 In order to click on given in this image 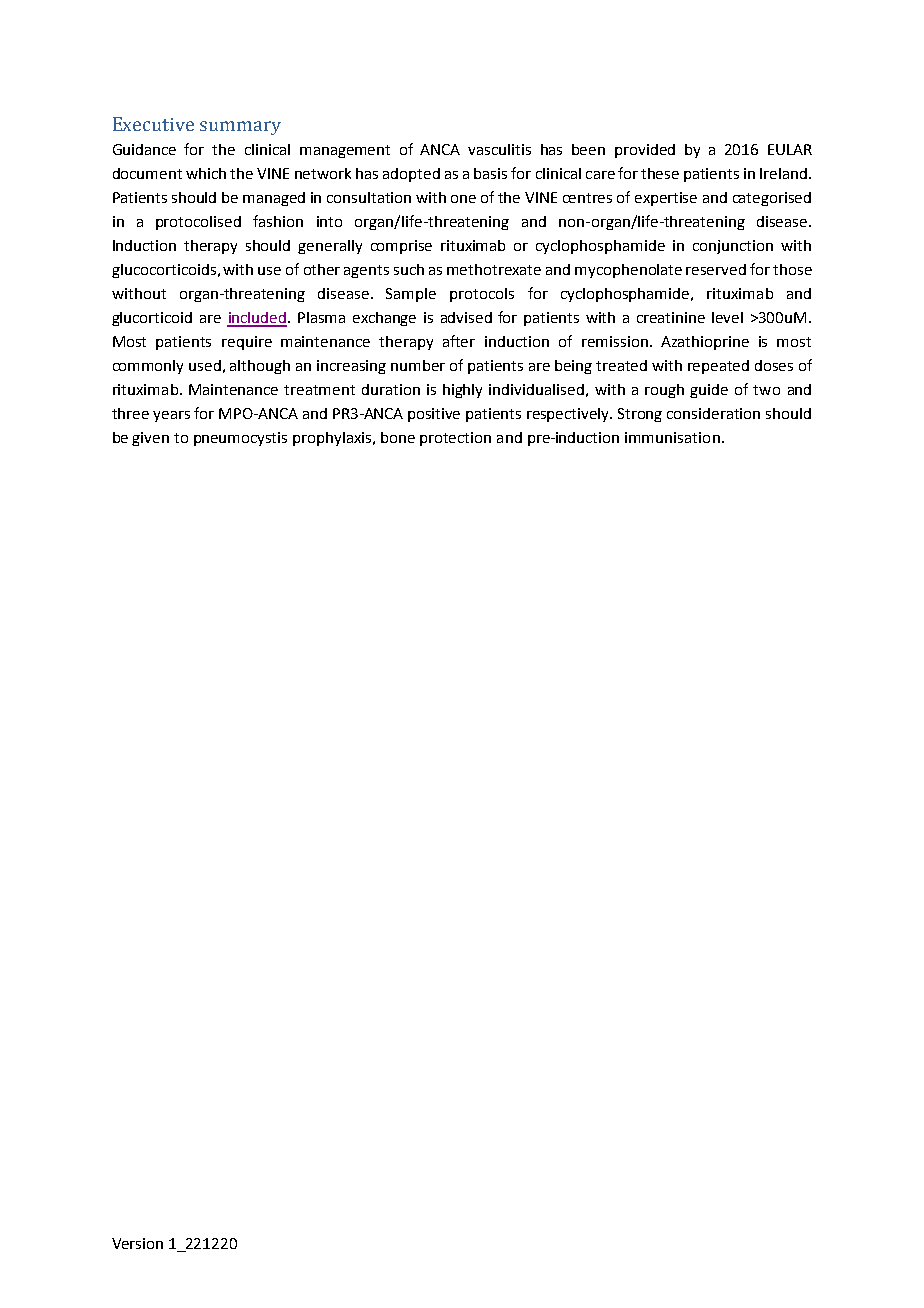, I will do `click(150, 439)`.
